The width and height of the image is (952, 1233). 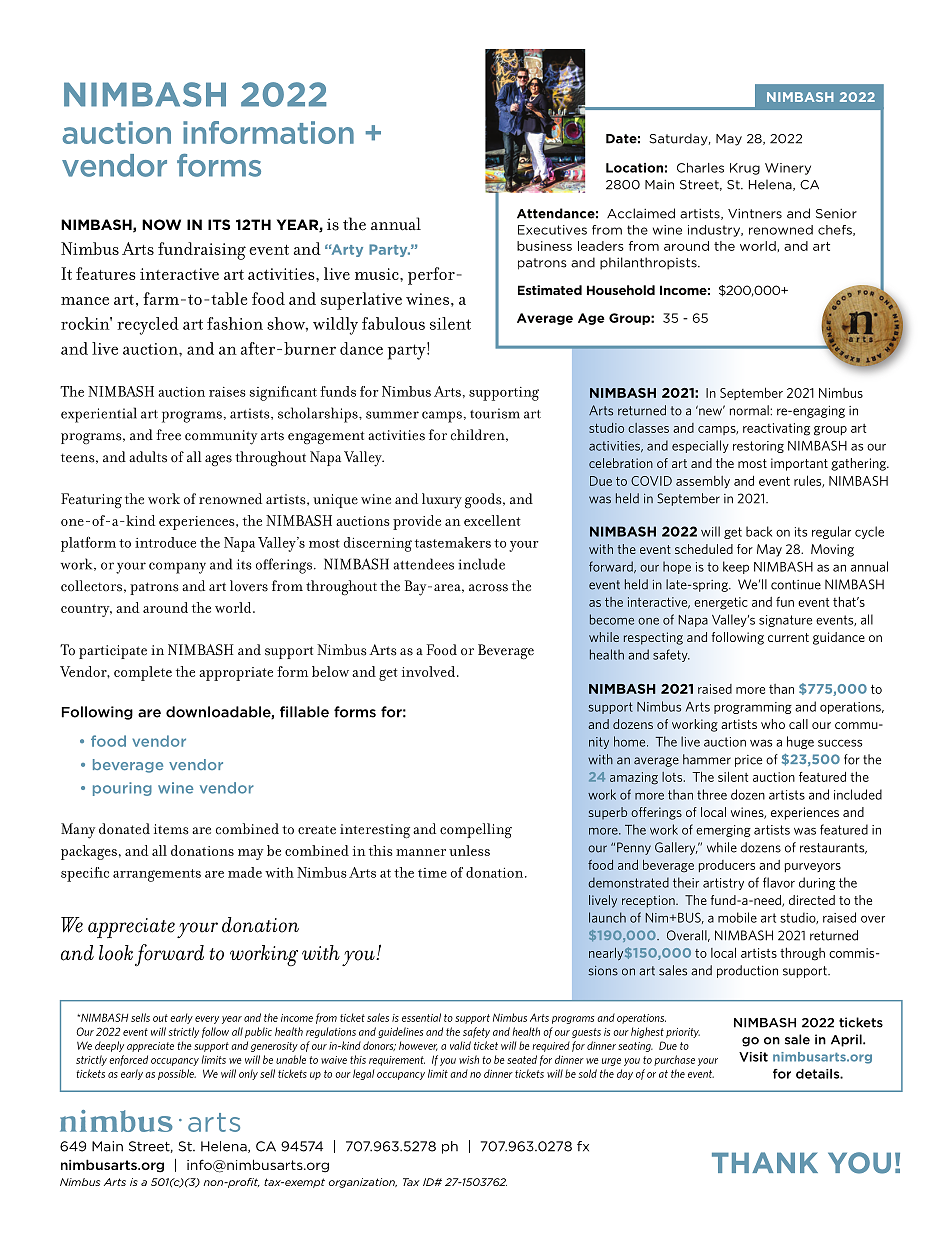 What do you see at coordinates (753, 708) in the image?
I see `programming` at bounding box center [753, 708].
